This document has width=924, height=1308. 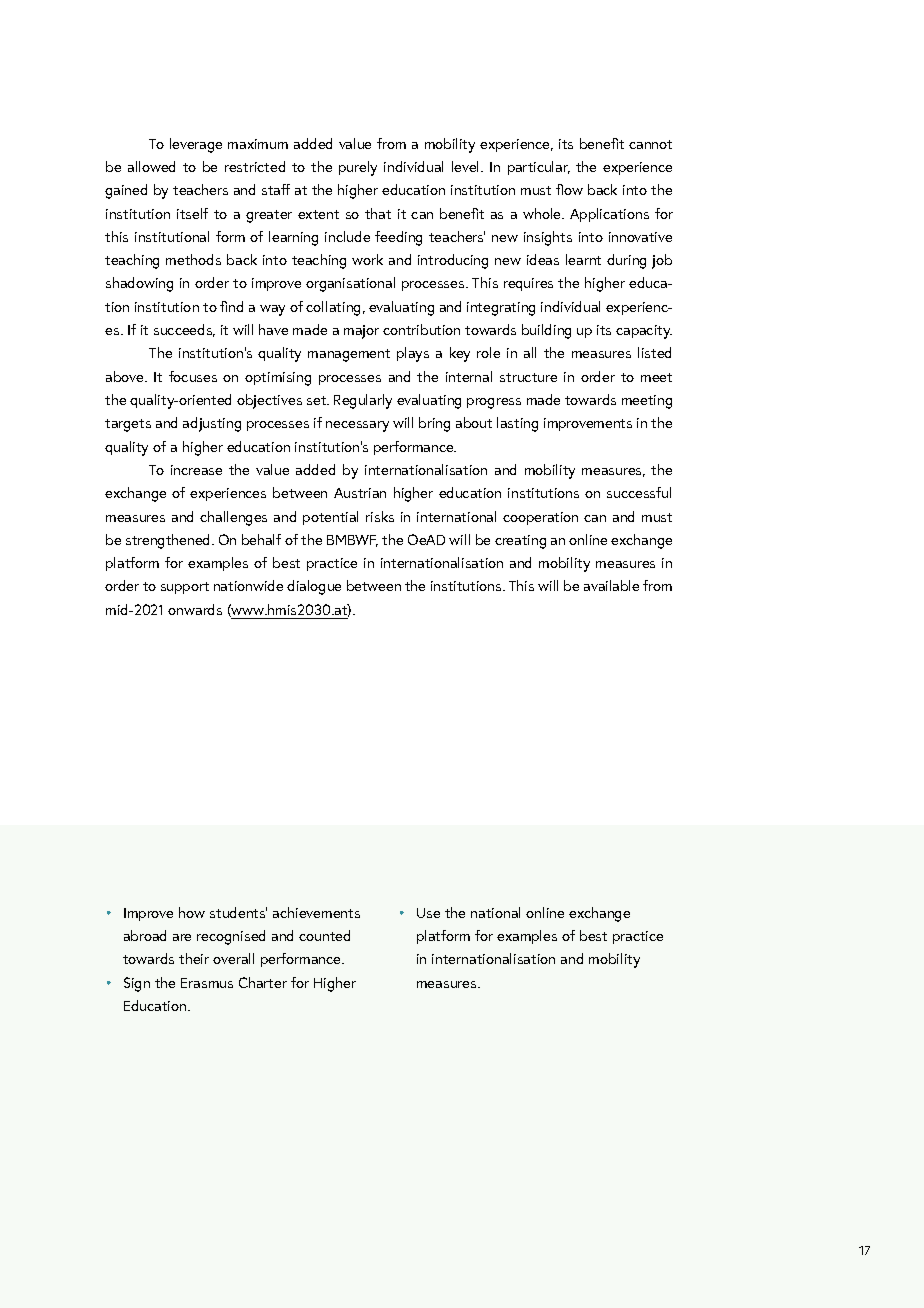 I want to click on flow, so click(x=569, y=189).
